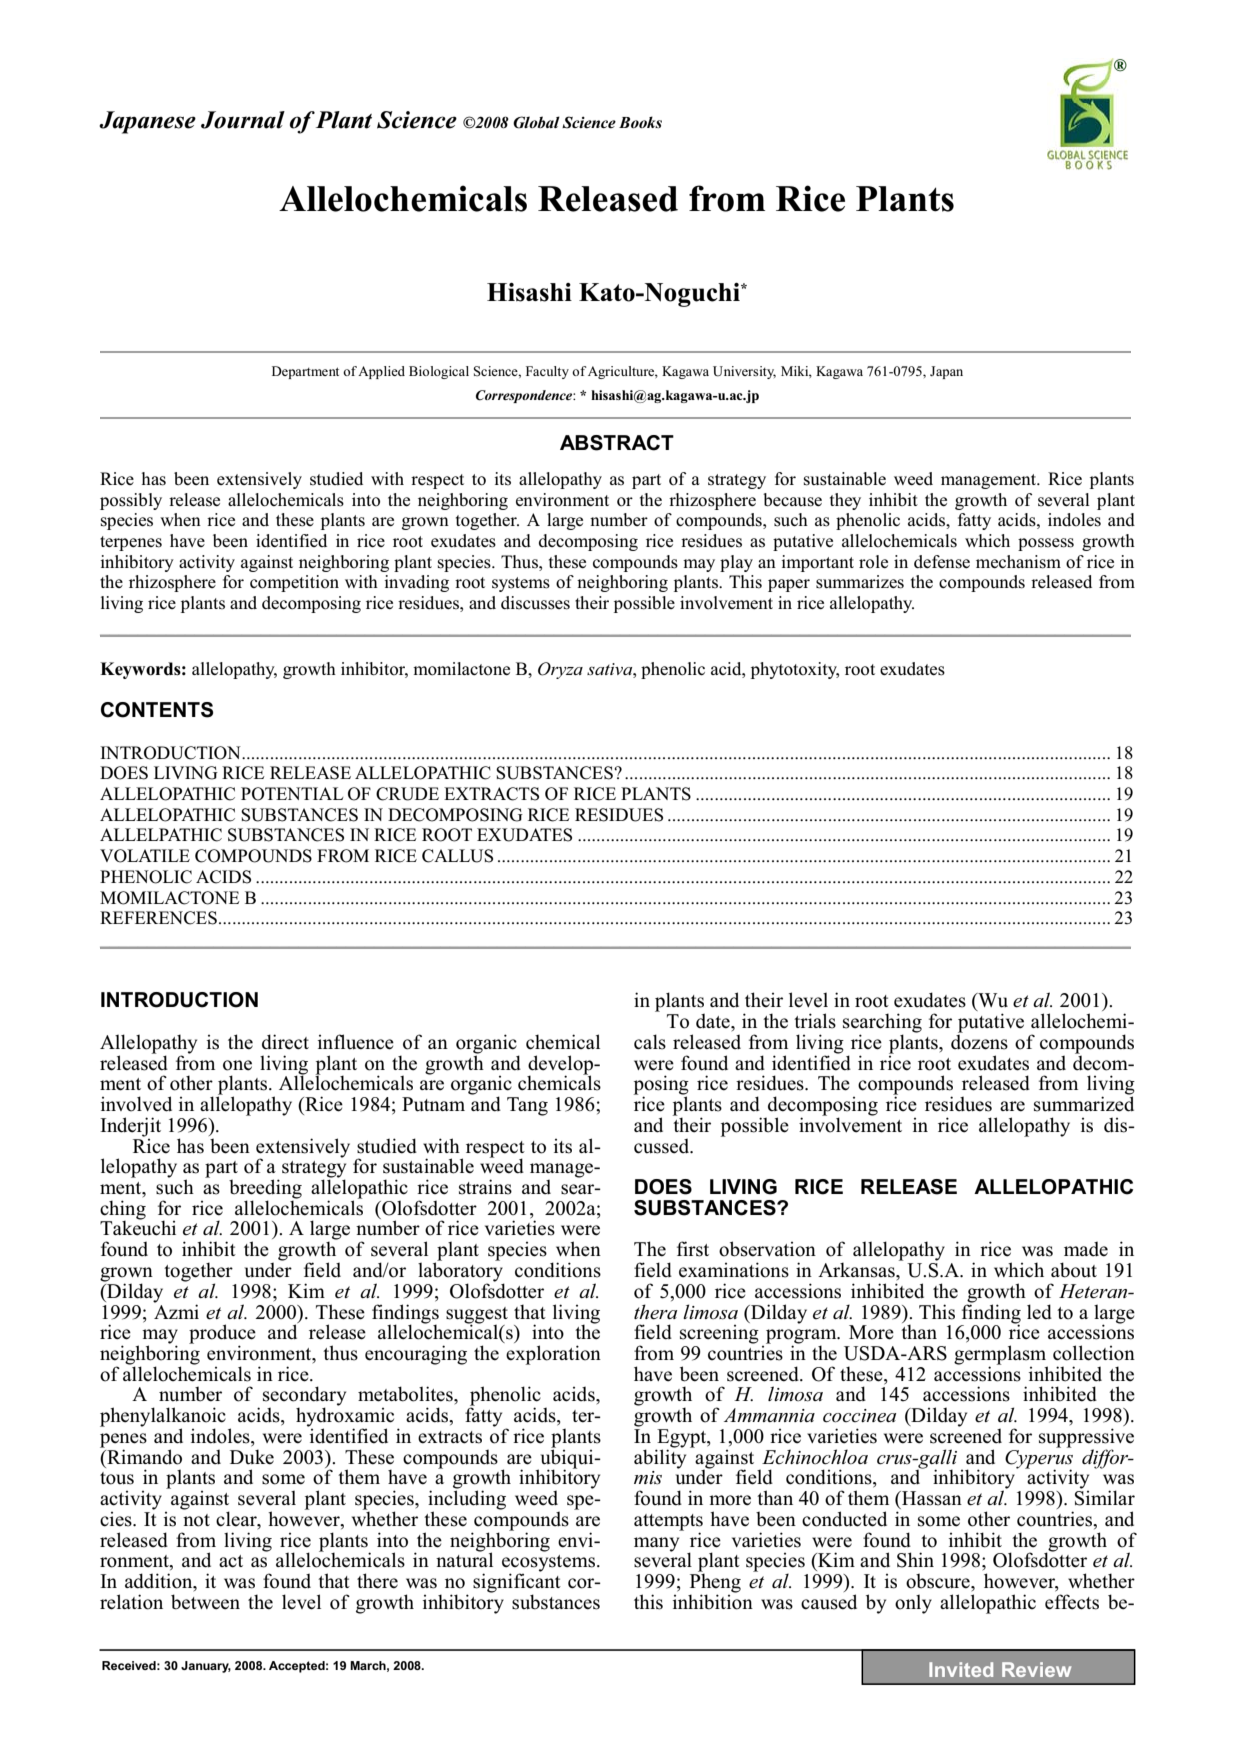  I want to click on possibly, so click(131, 501).
